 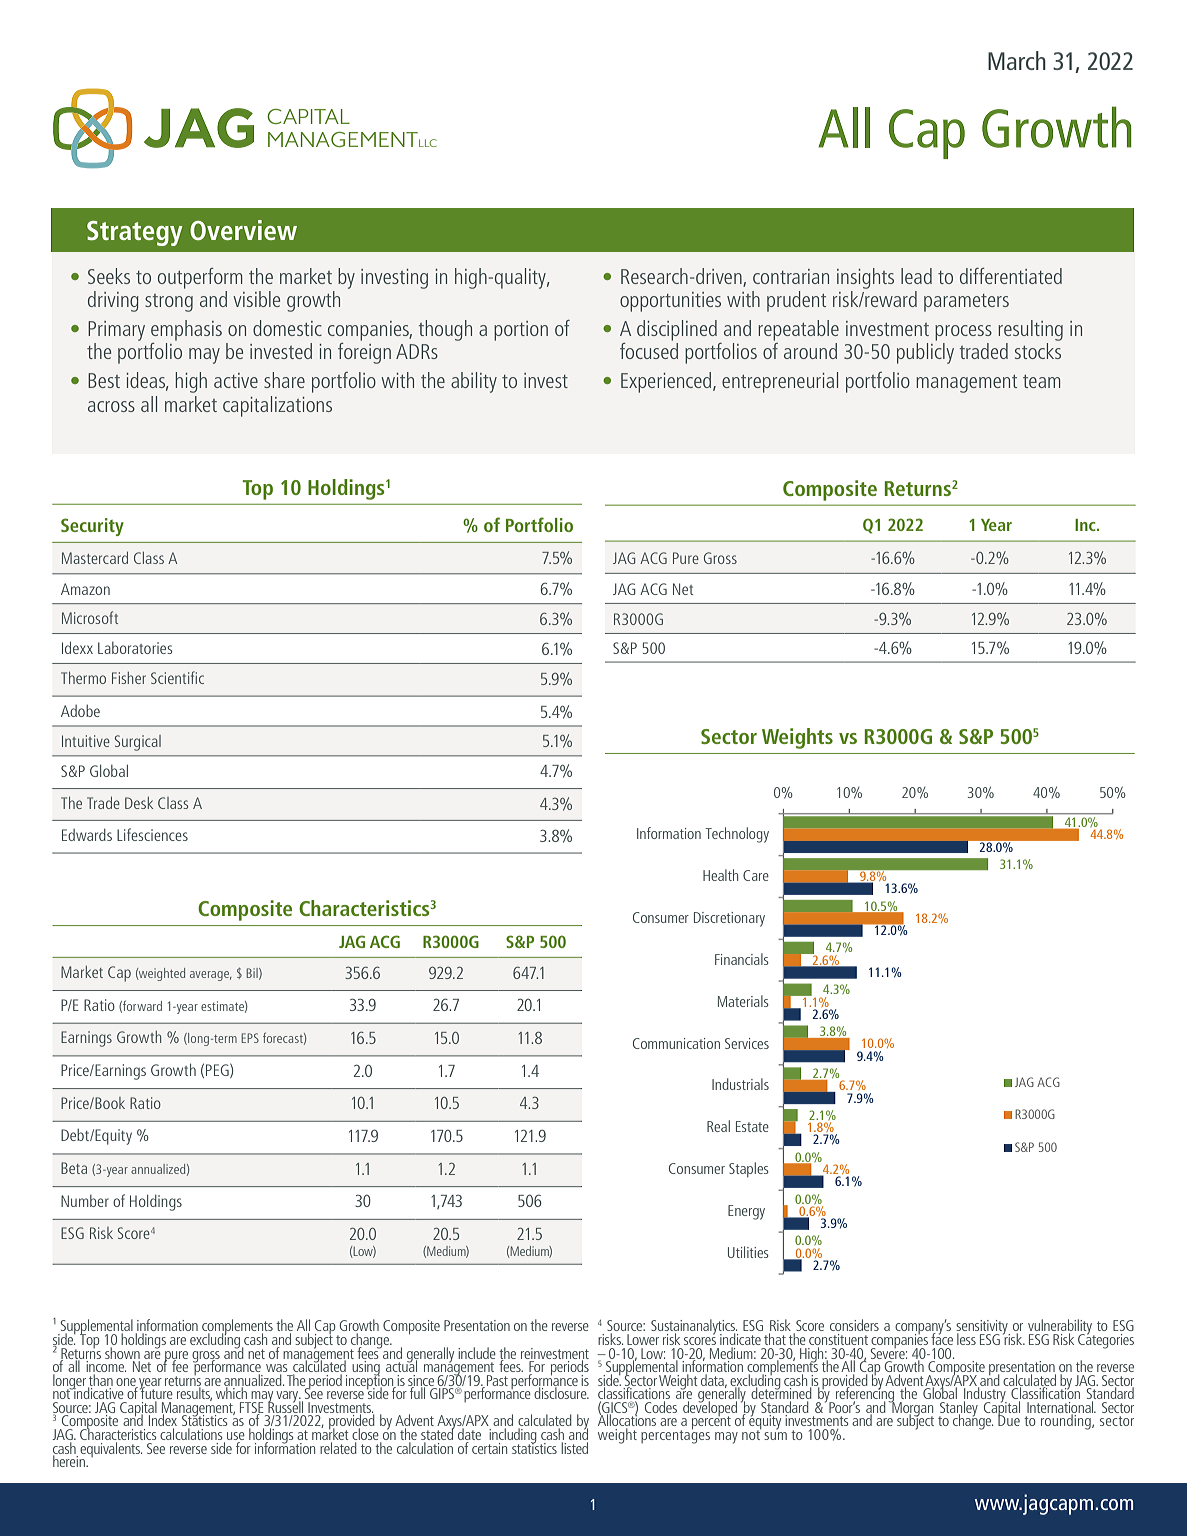 What do you see at coordinates (1041, 381) in the screenshot?
I see `team` at bounding box center [1041, 381].
